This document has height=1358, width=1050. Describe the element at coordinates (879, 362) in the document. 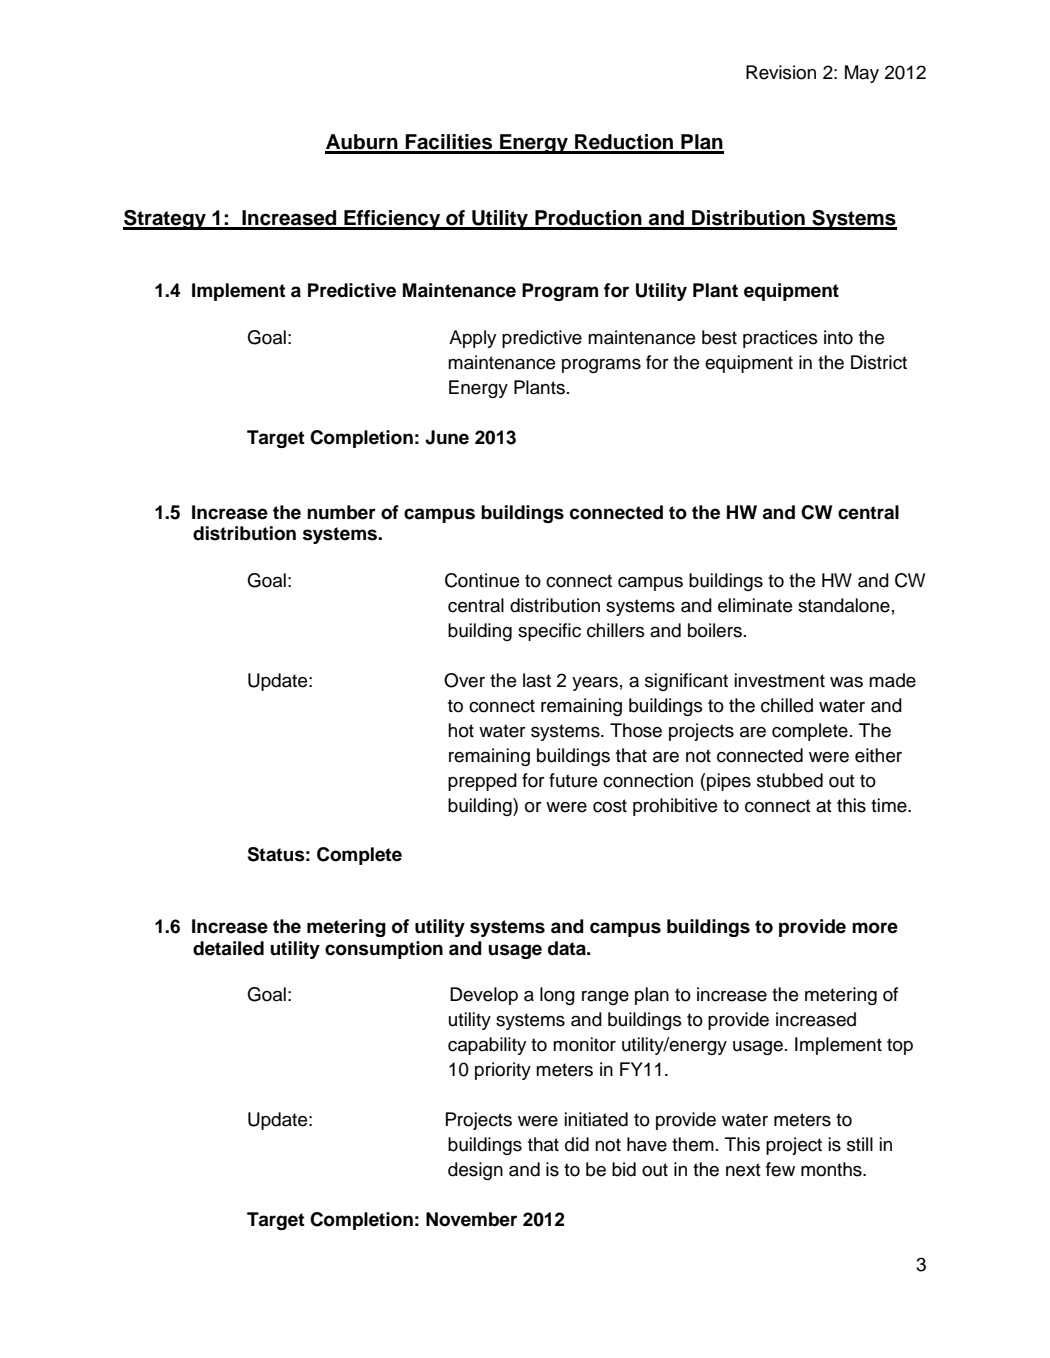

I see `District` at that location.
